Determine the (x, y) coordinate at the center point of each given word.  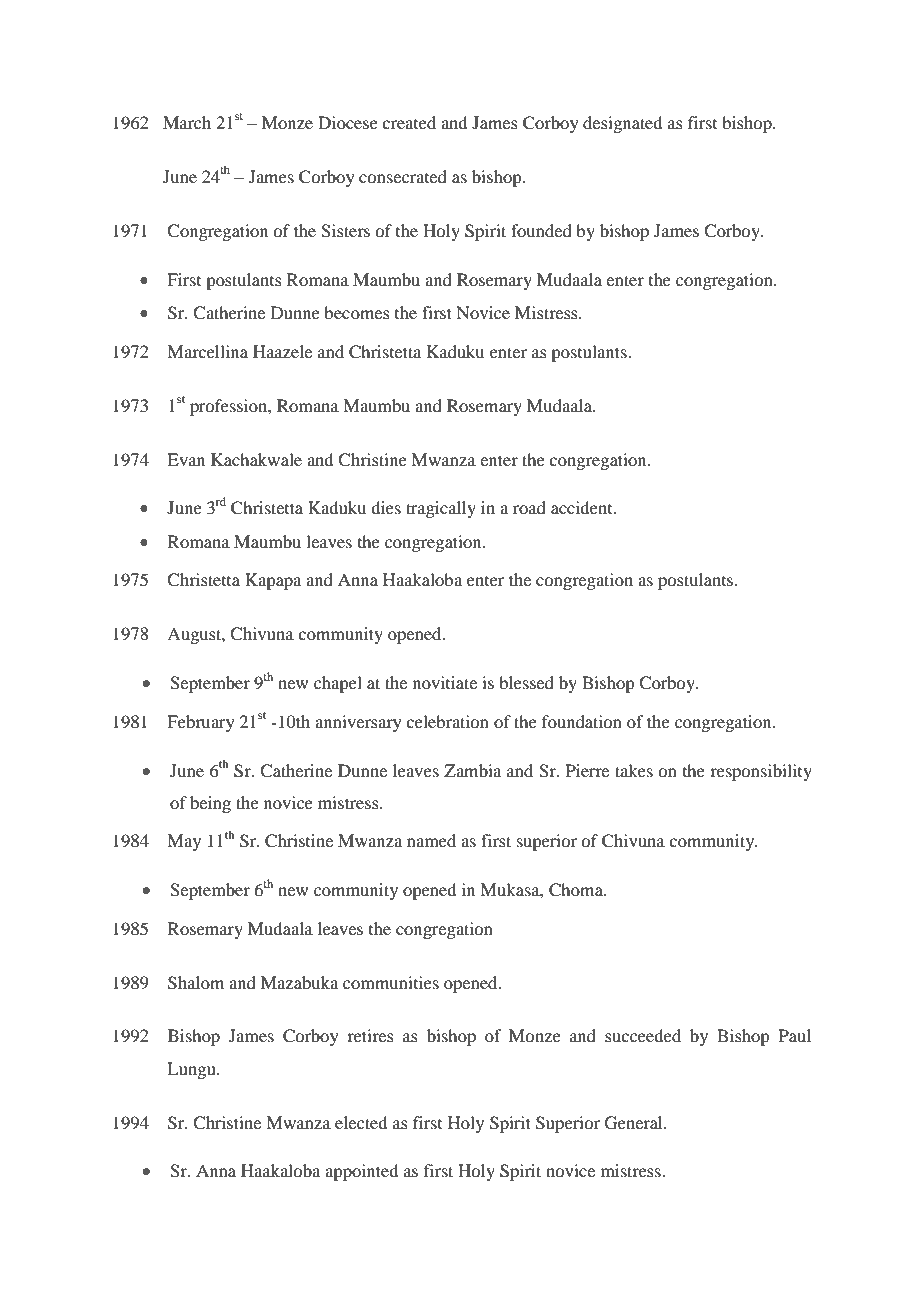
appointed (361, 1172)
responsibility (761, 772)
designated (622, 124)
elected (361, 1122)
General (635, 1123)
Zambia (472, 770)
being (210, 804)
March (187, 122)
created (409, 122)
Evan (186, 459)
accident (583, 507)
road (529, 507)
